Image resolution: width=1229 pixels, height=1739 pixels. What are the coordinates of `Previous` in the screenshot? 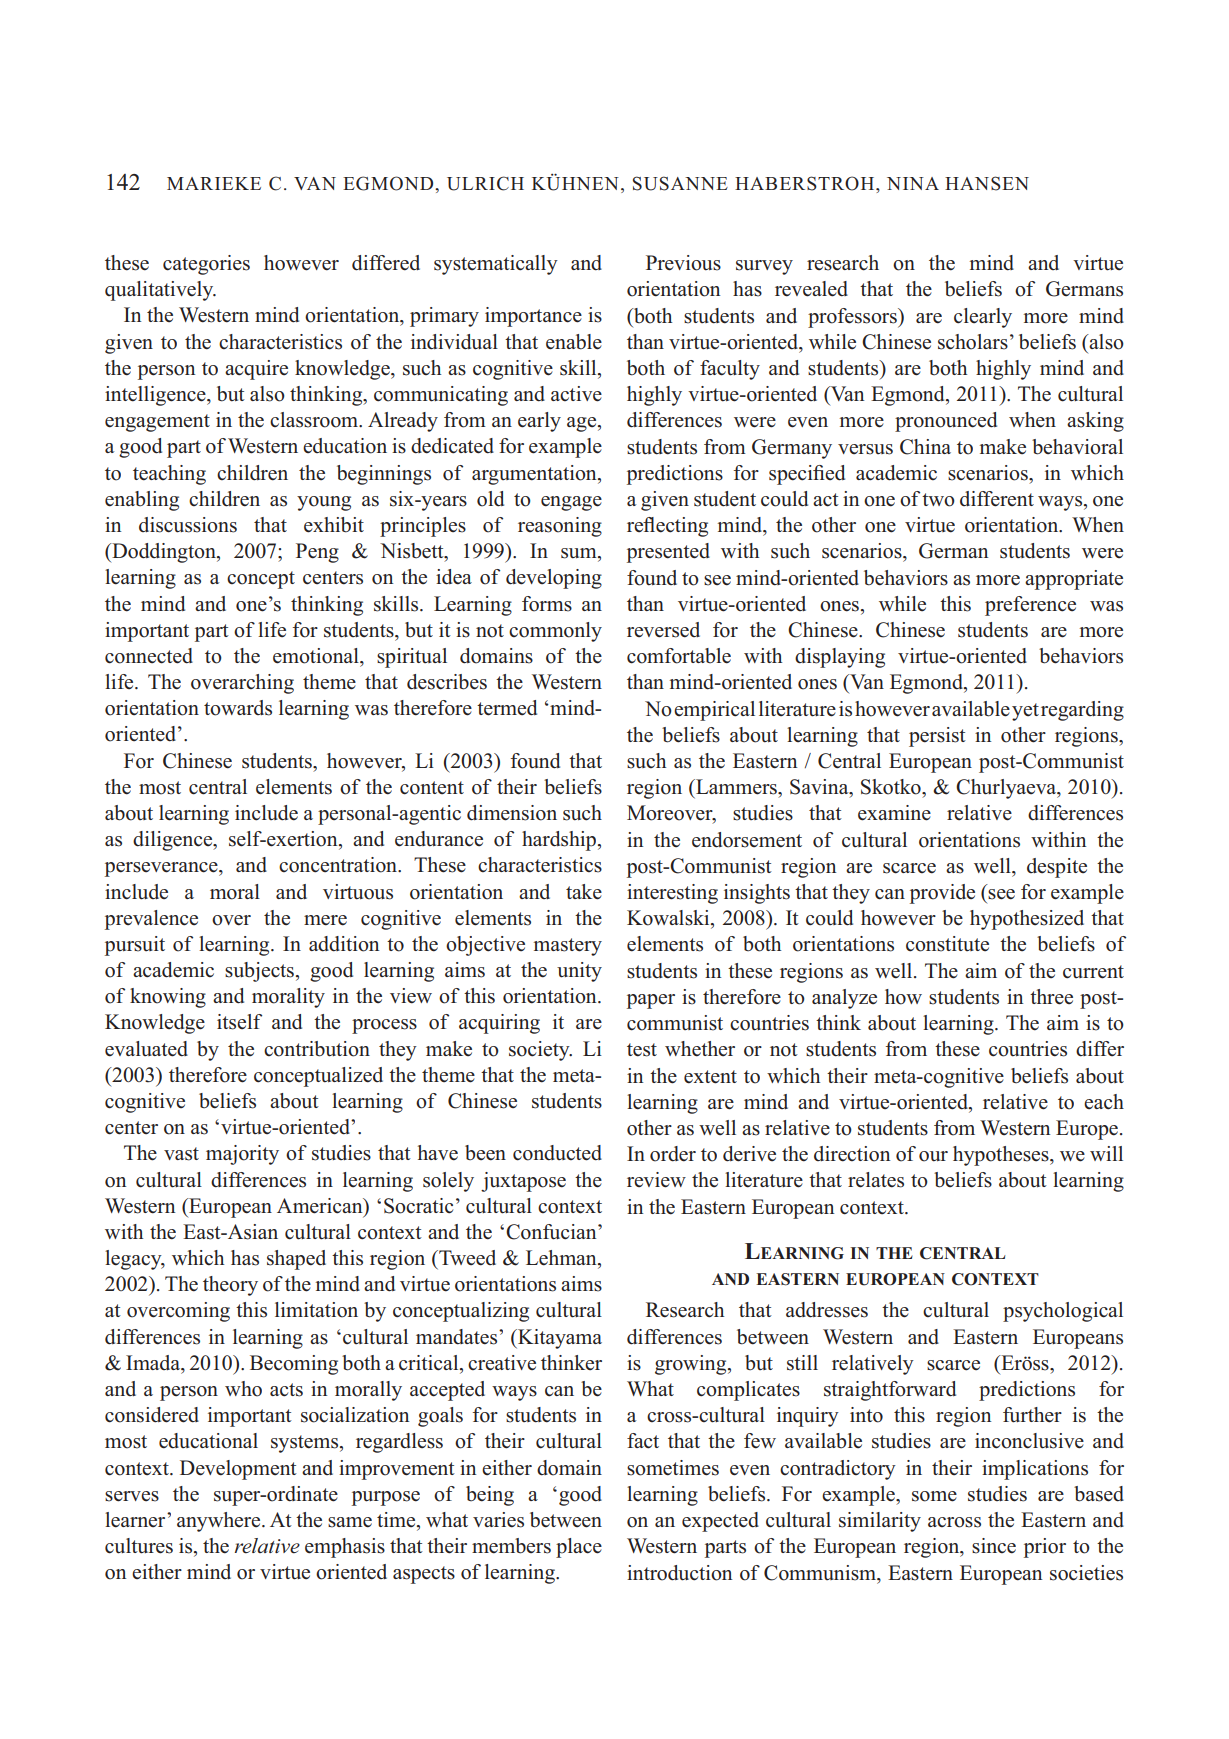 It's located at (683, 263).
